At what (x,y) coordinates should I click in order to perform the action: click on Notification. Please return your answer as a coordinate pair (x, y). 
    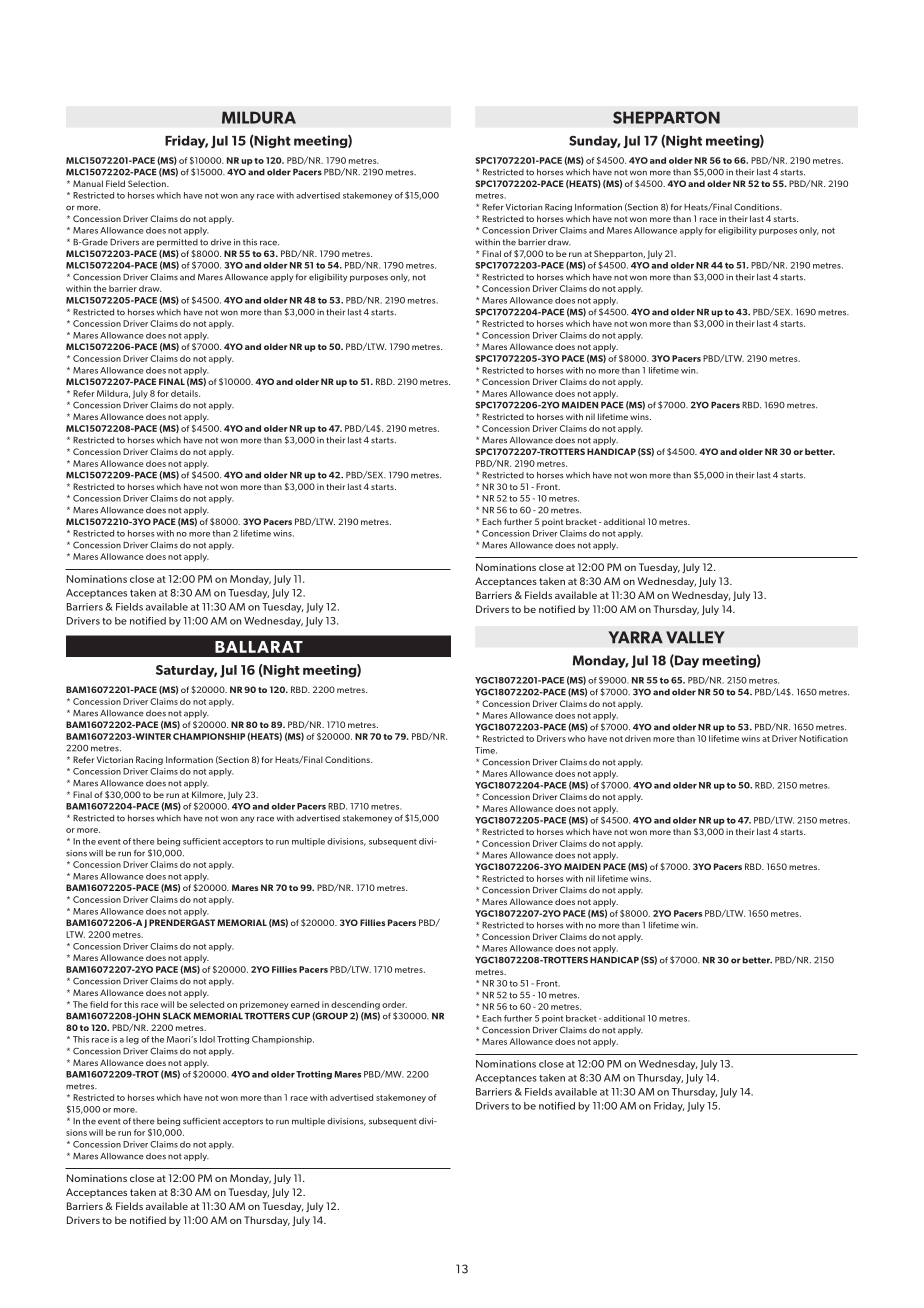
    Looking at the image, I should click on (823, 738).
